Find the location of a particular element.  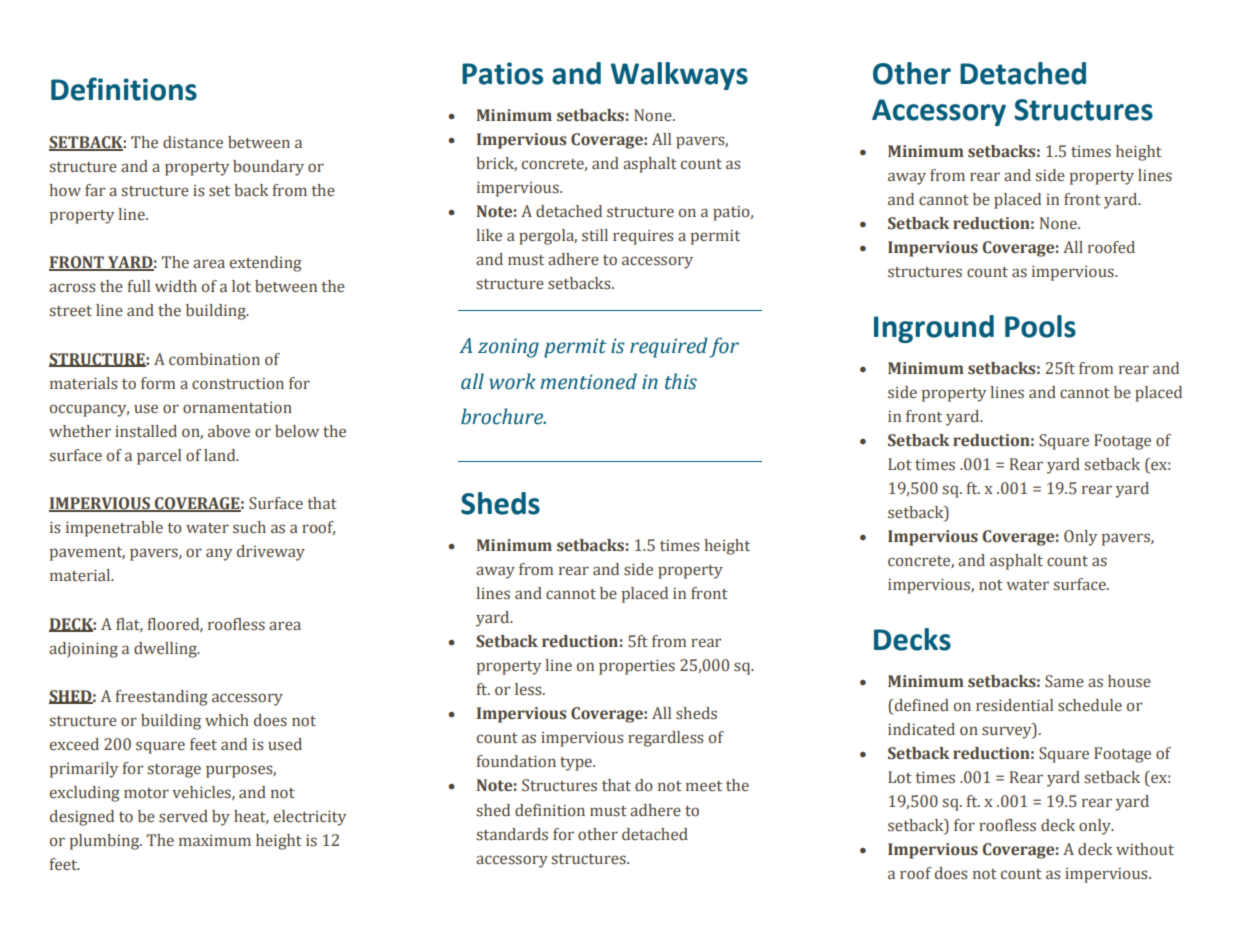

served is located at coordinates (183, 816).
